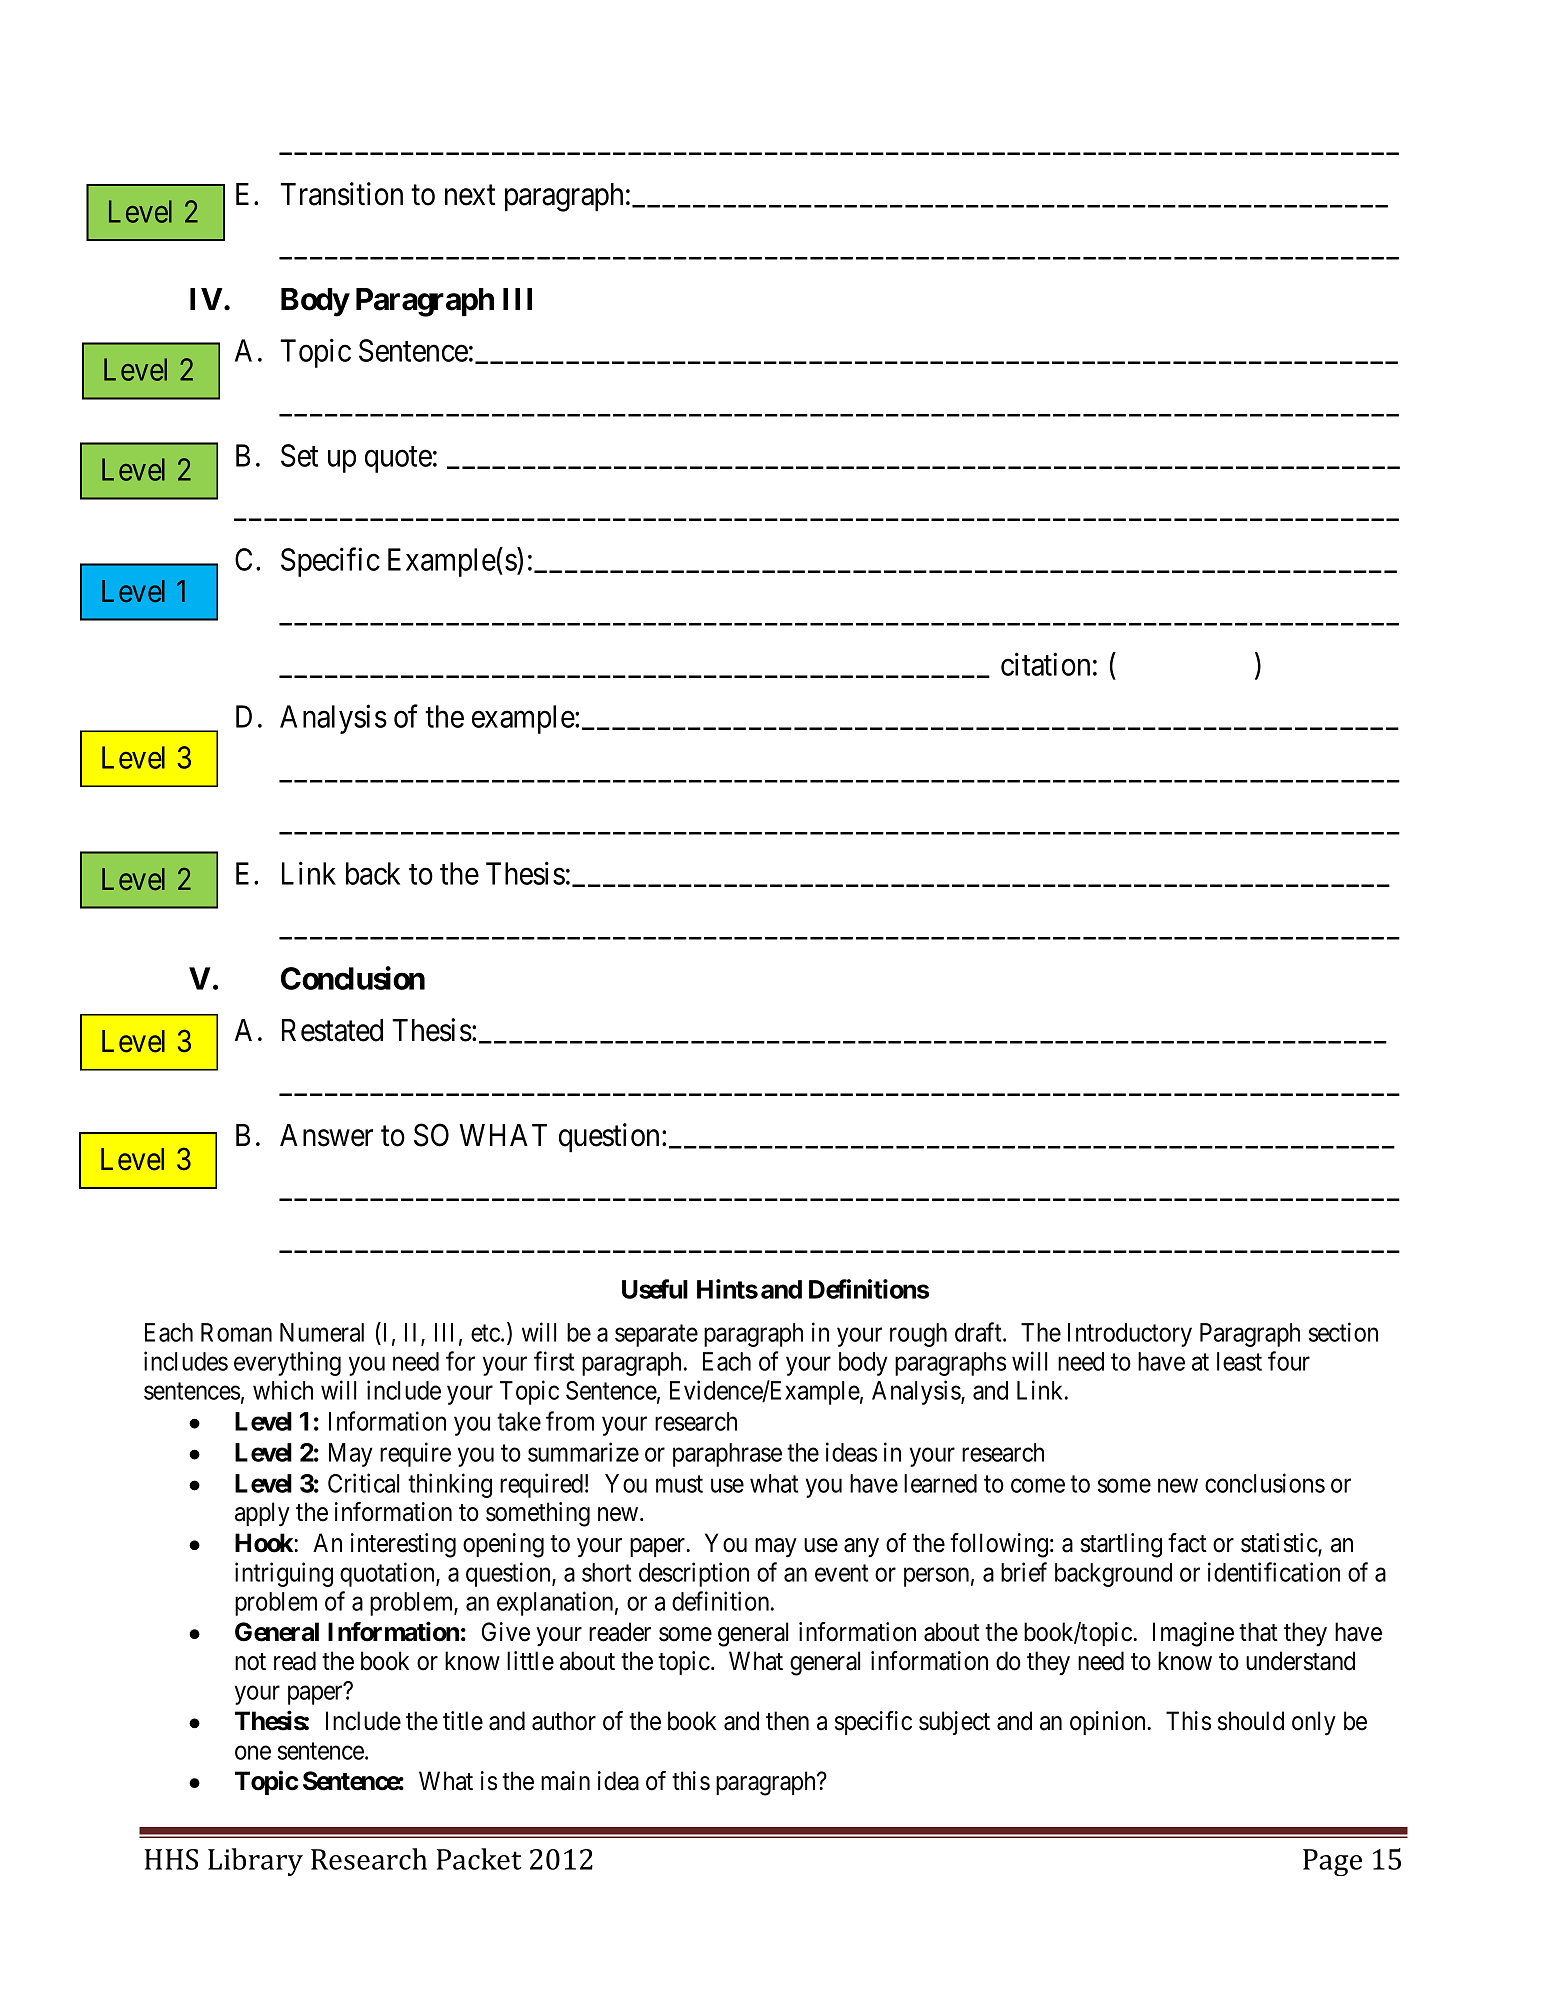 This image has height=2002, width=1547. Describe the element at coordinates (470, 195) in the image. I see `next` at that location.
